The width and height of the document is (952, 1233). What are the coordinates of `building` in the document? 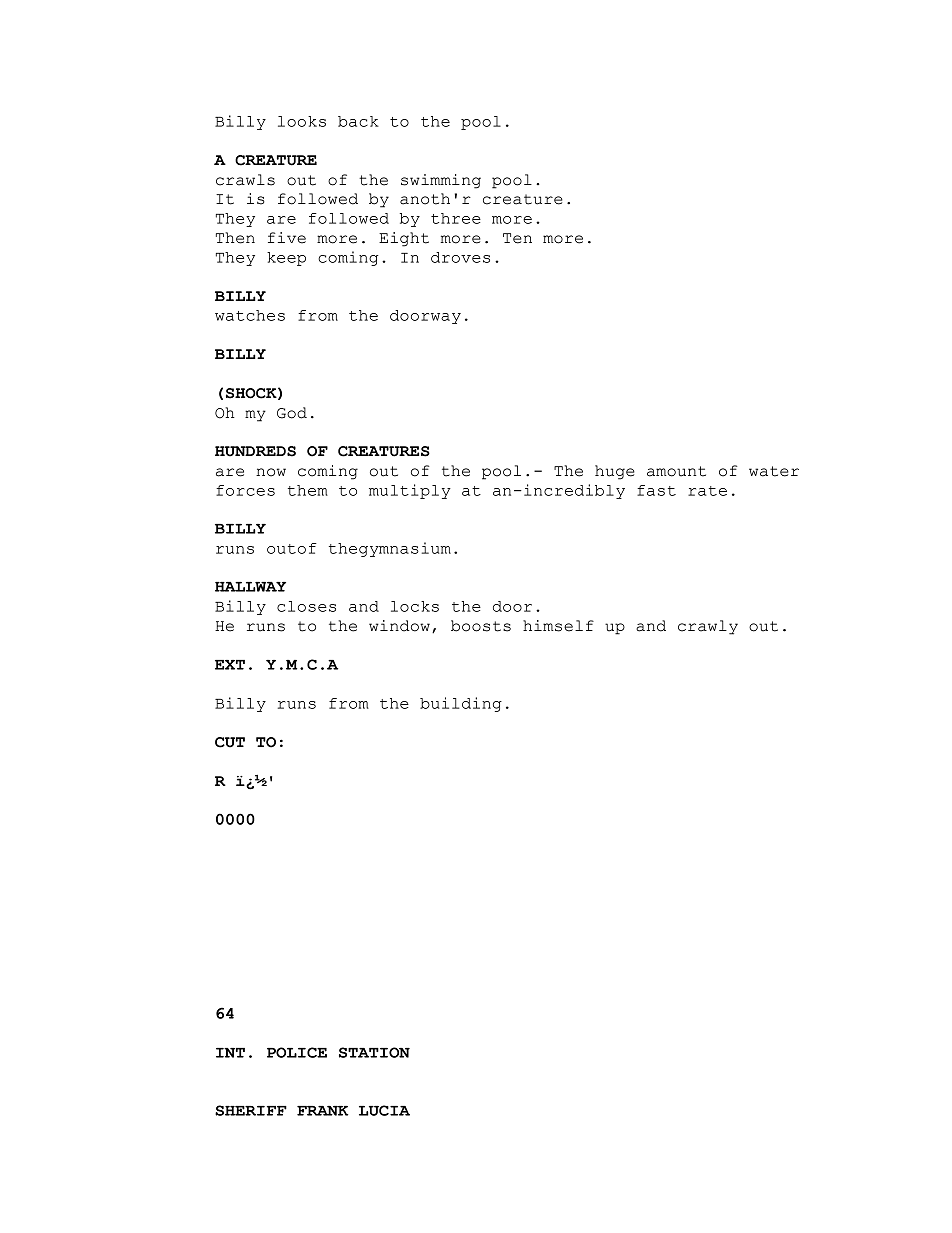 It's located at (461, 704).
